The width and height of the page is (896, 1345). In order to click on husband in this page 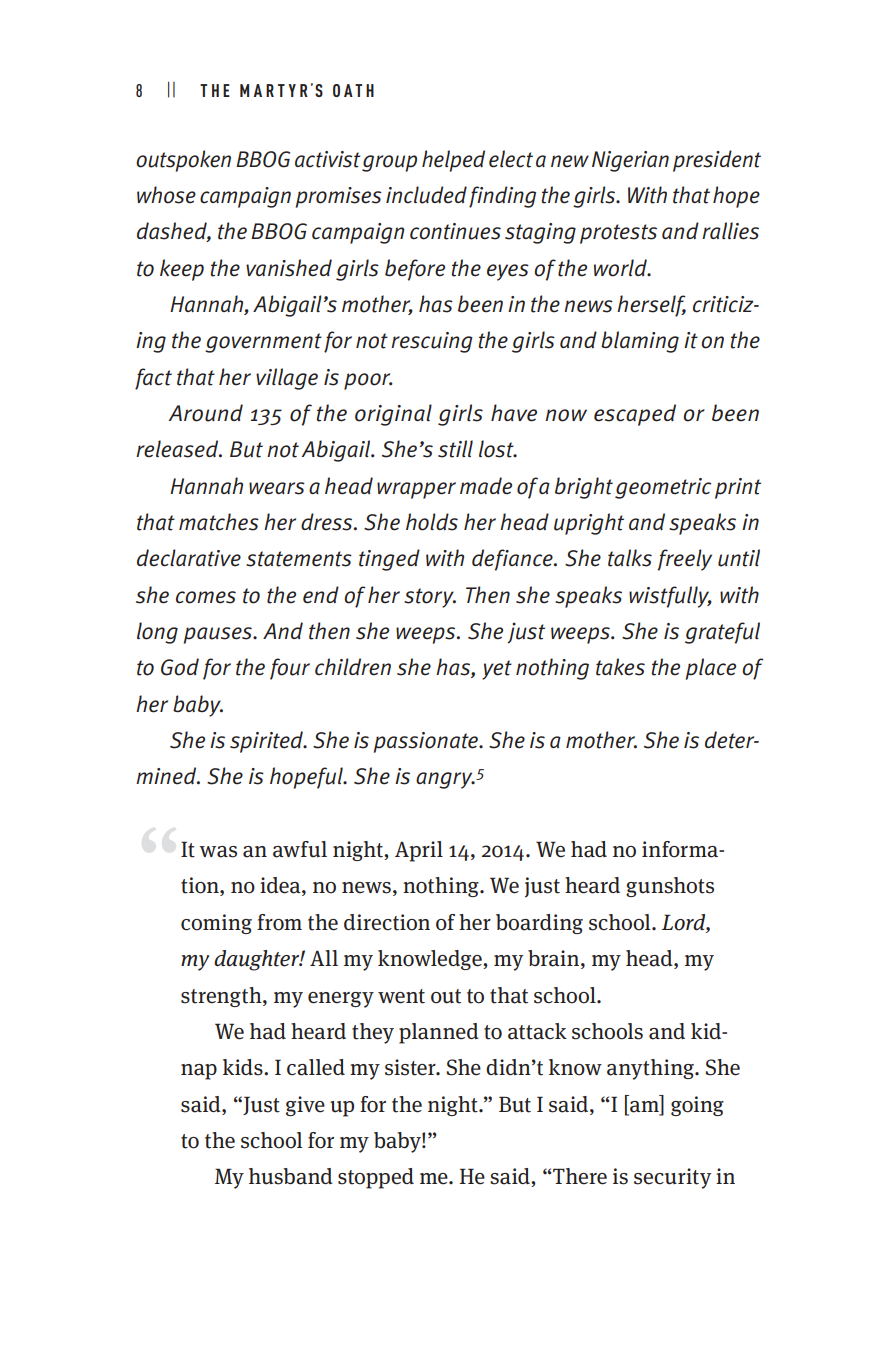, I will do `click(291, 1176)`.
